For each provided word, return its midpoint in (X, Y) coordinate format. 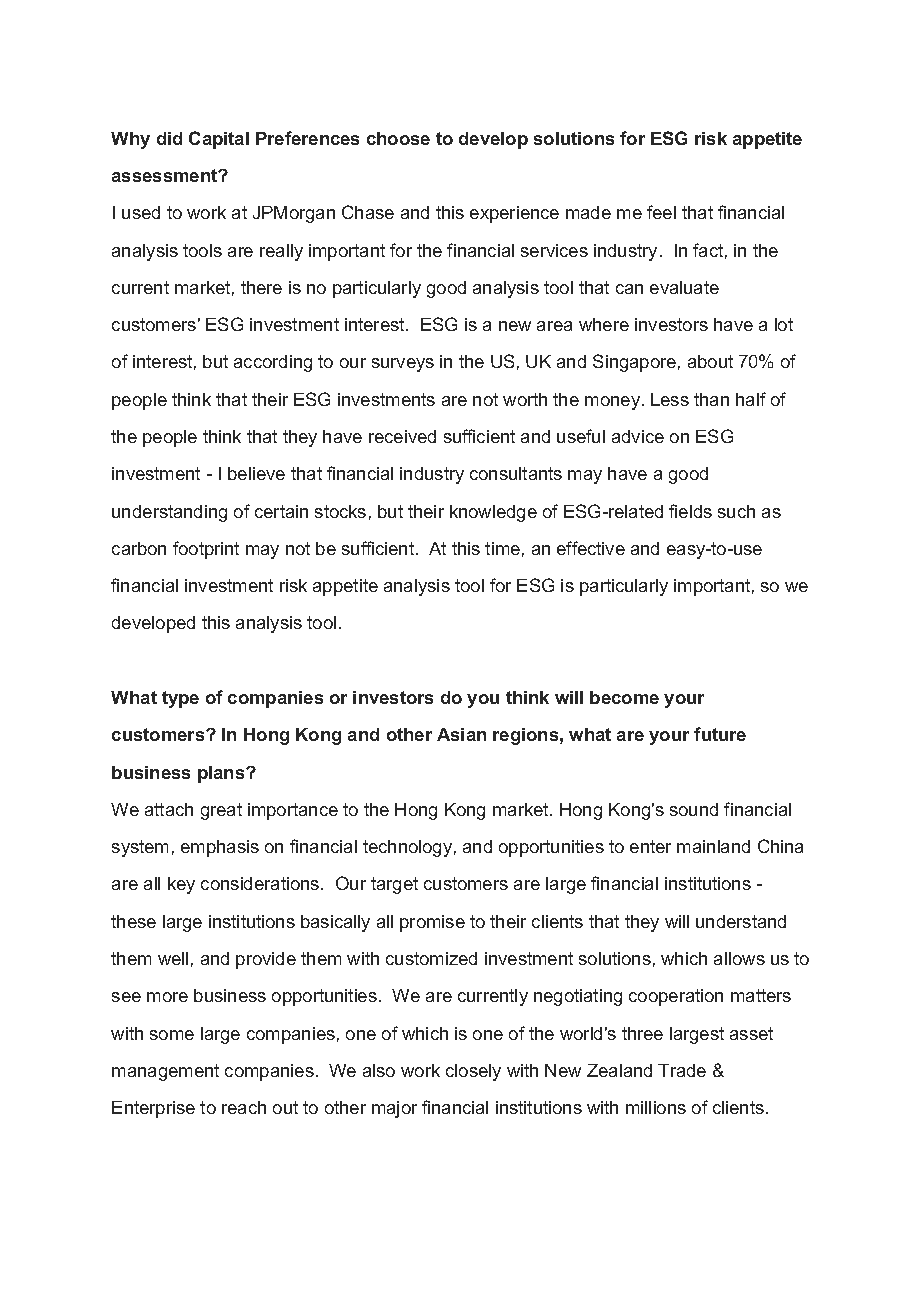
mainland (713, 846)
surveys (403, 365)
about (710, 361)
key (181, 885)
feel (661, 212)
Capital (219, 140)
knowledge (493, 513)
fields (690, 511)
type (180, 699)
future (720, 734)
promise (432, 923)
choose (398, 138)
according (273, 363)
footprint (206, 550)
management (165, 1072)
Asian (461, 734)
